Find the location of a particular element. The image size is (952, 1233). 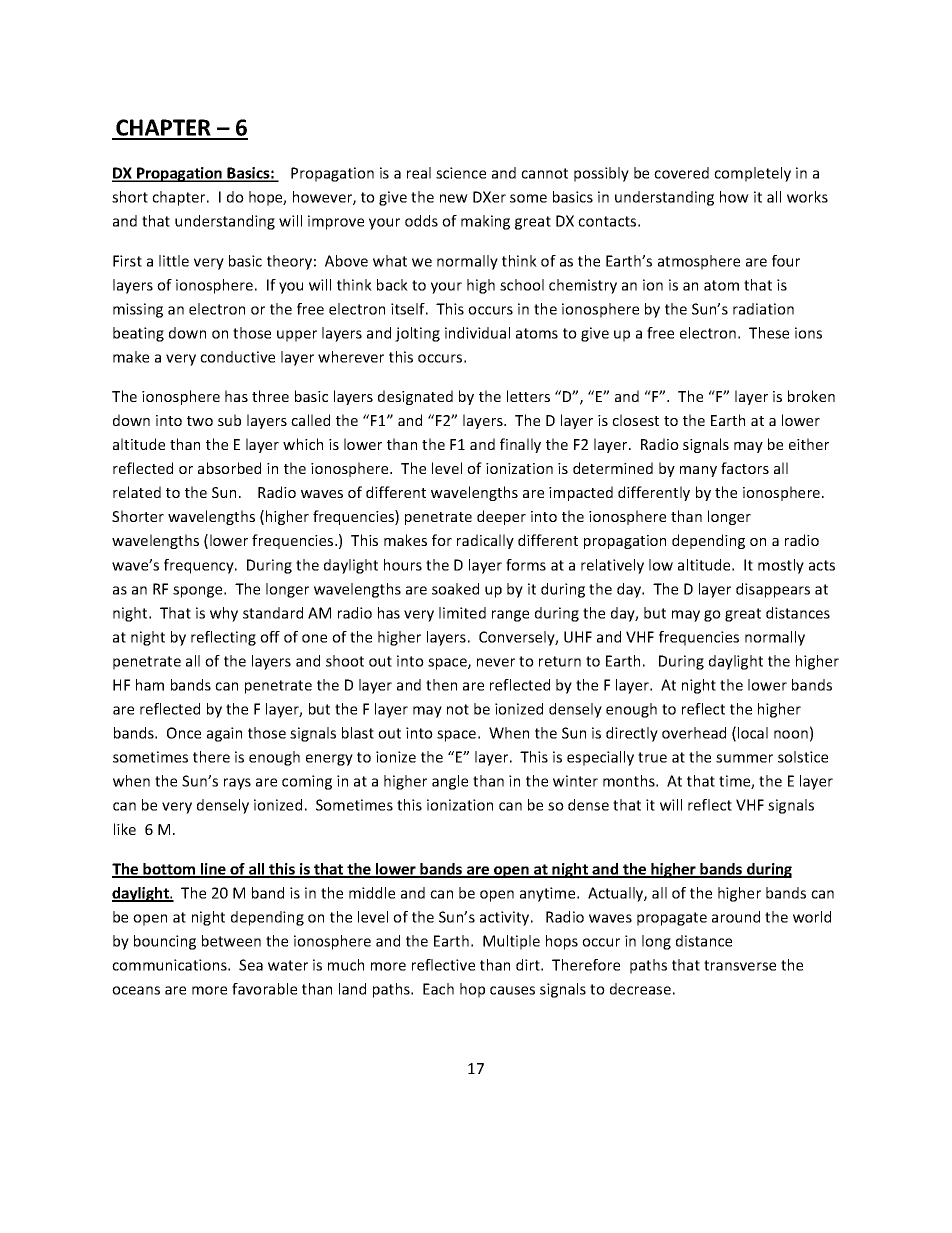

again is located at coordinates (224, 734).
